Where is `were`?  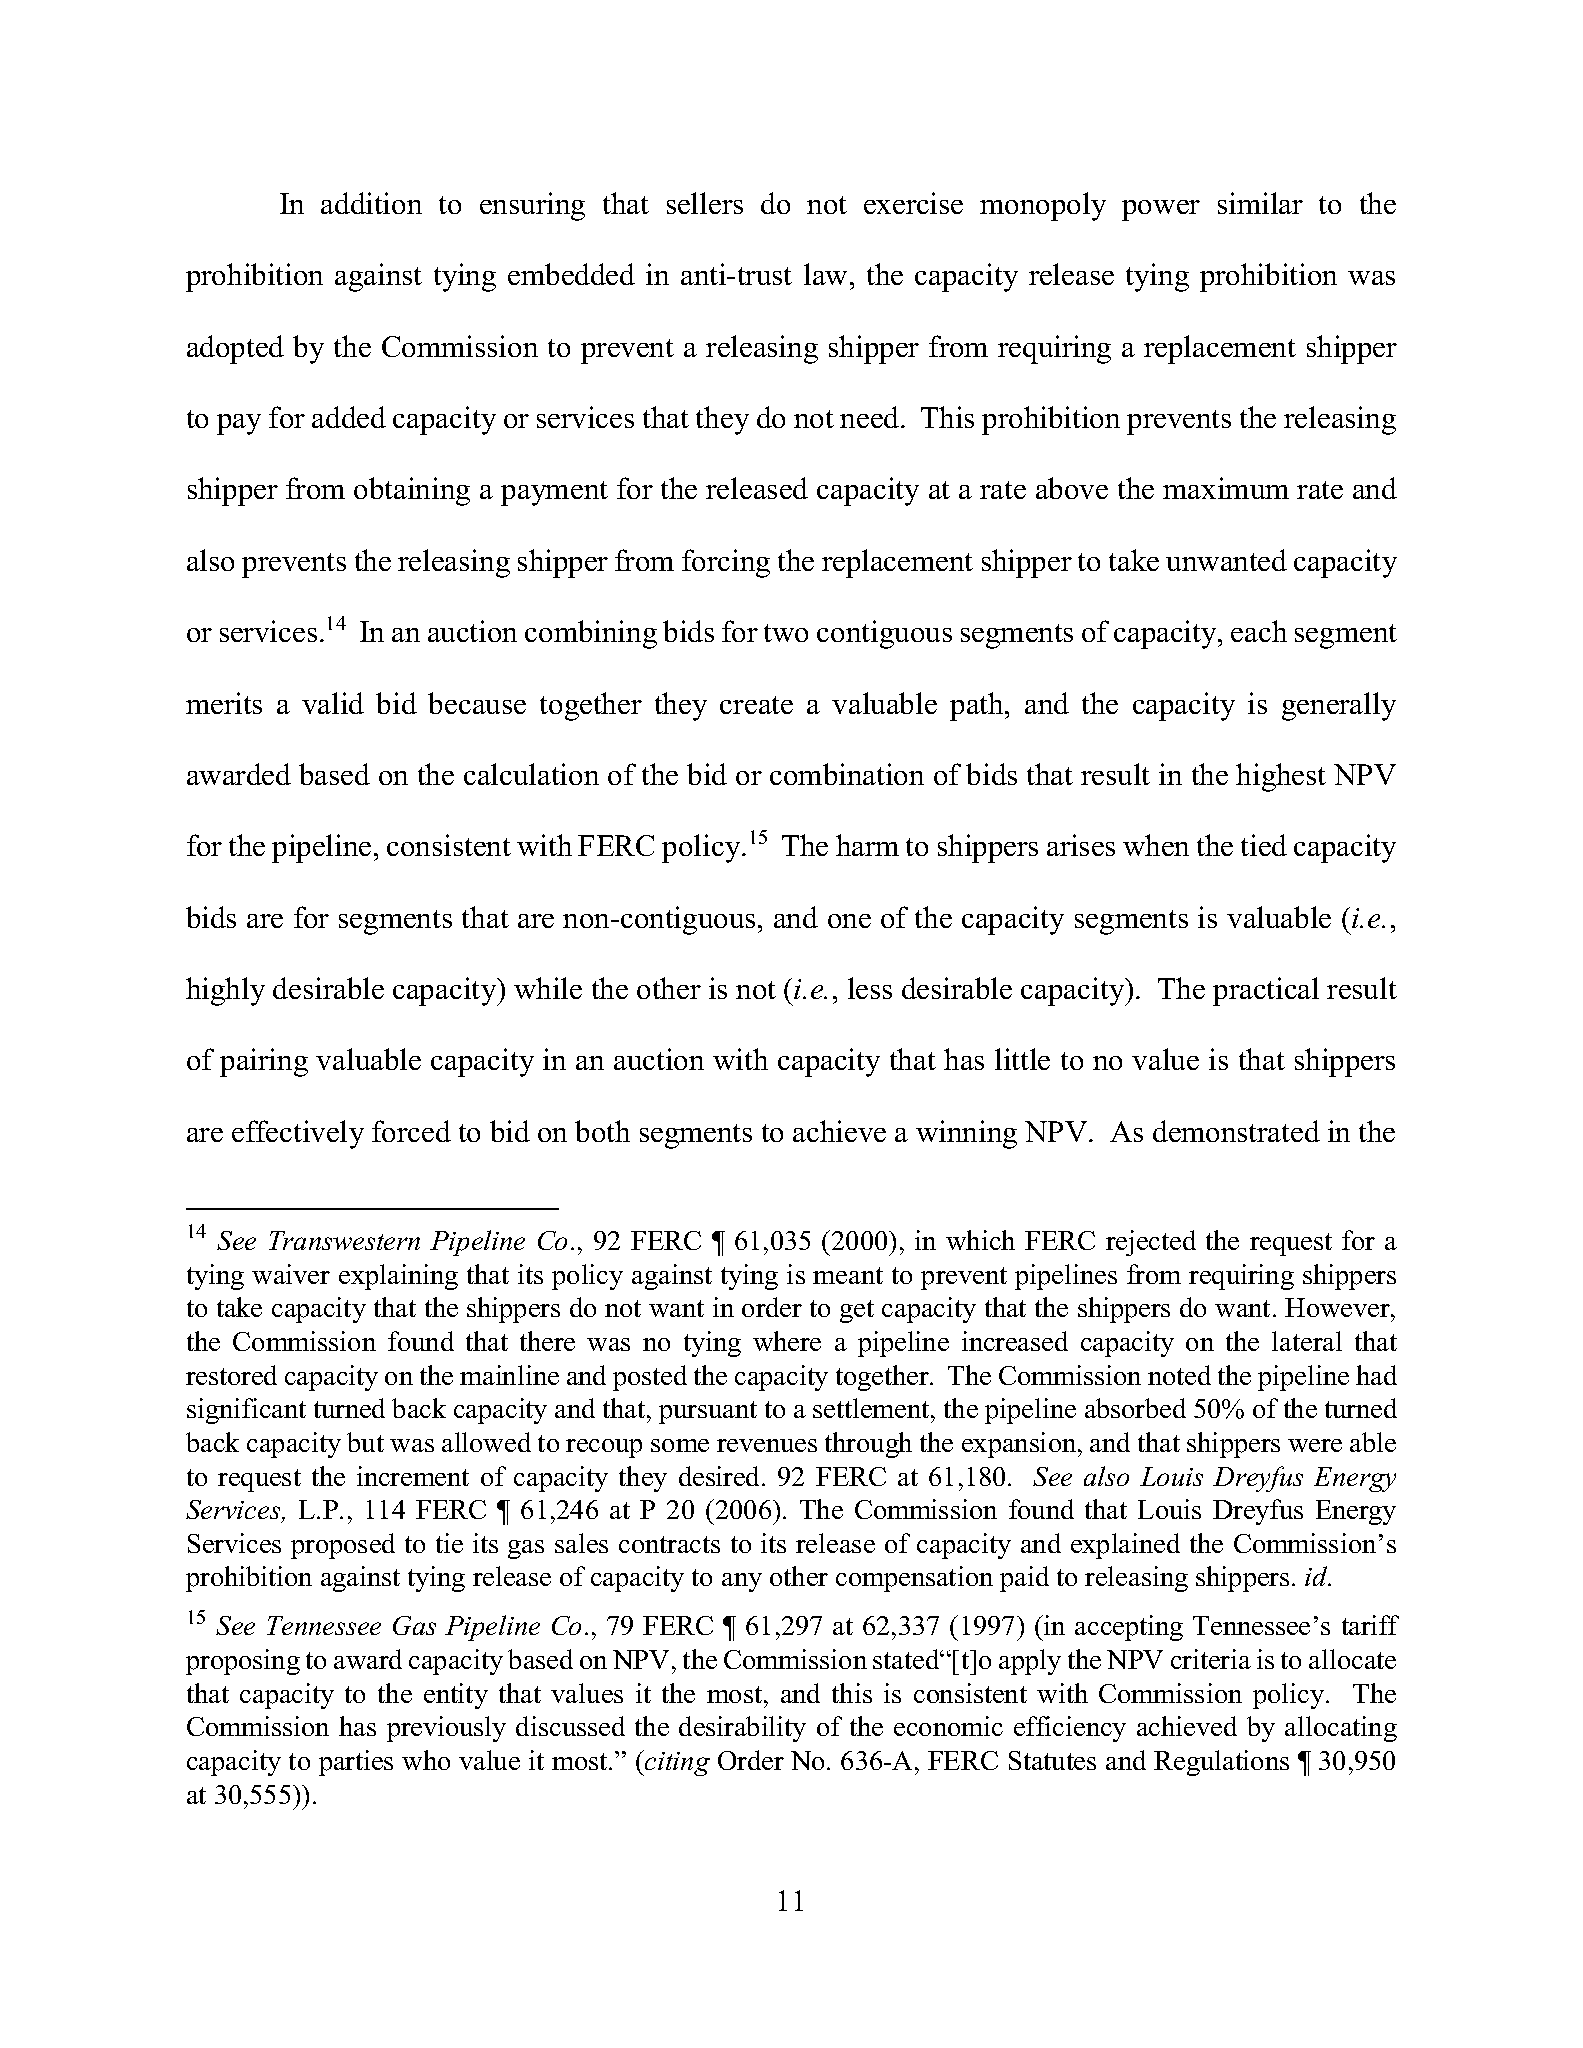 were is located at coordinates (1315, 1445).
